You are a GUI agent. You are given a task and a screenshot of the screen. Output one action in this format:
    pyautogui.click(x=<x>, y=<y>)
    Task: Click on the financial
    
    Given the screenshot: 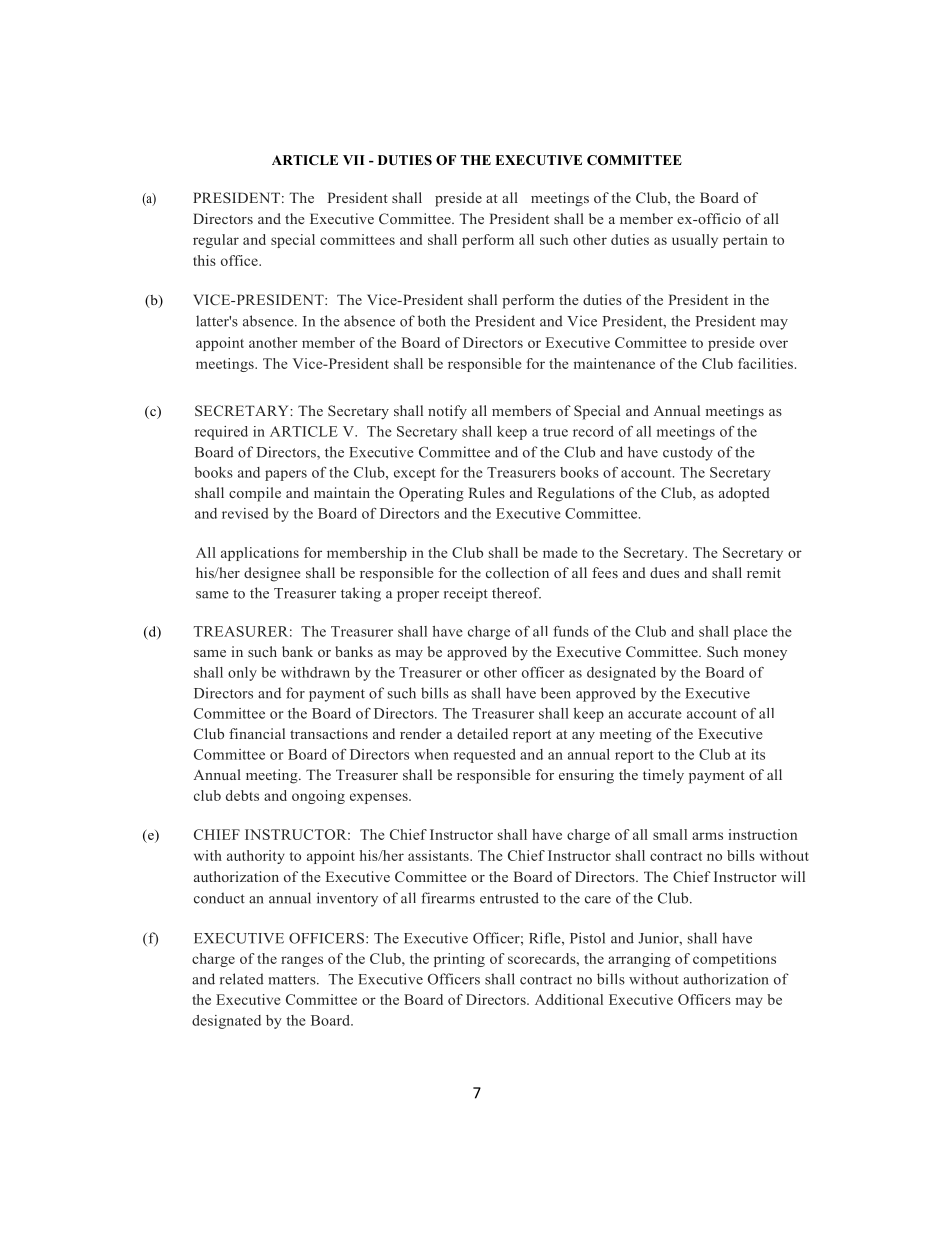 What is the action you would take?
    pyautogui.click(x=257, y=733)
